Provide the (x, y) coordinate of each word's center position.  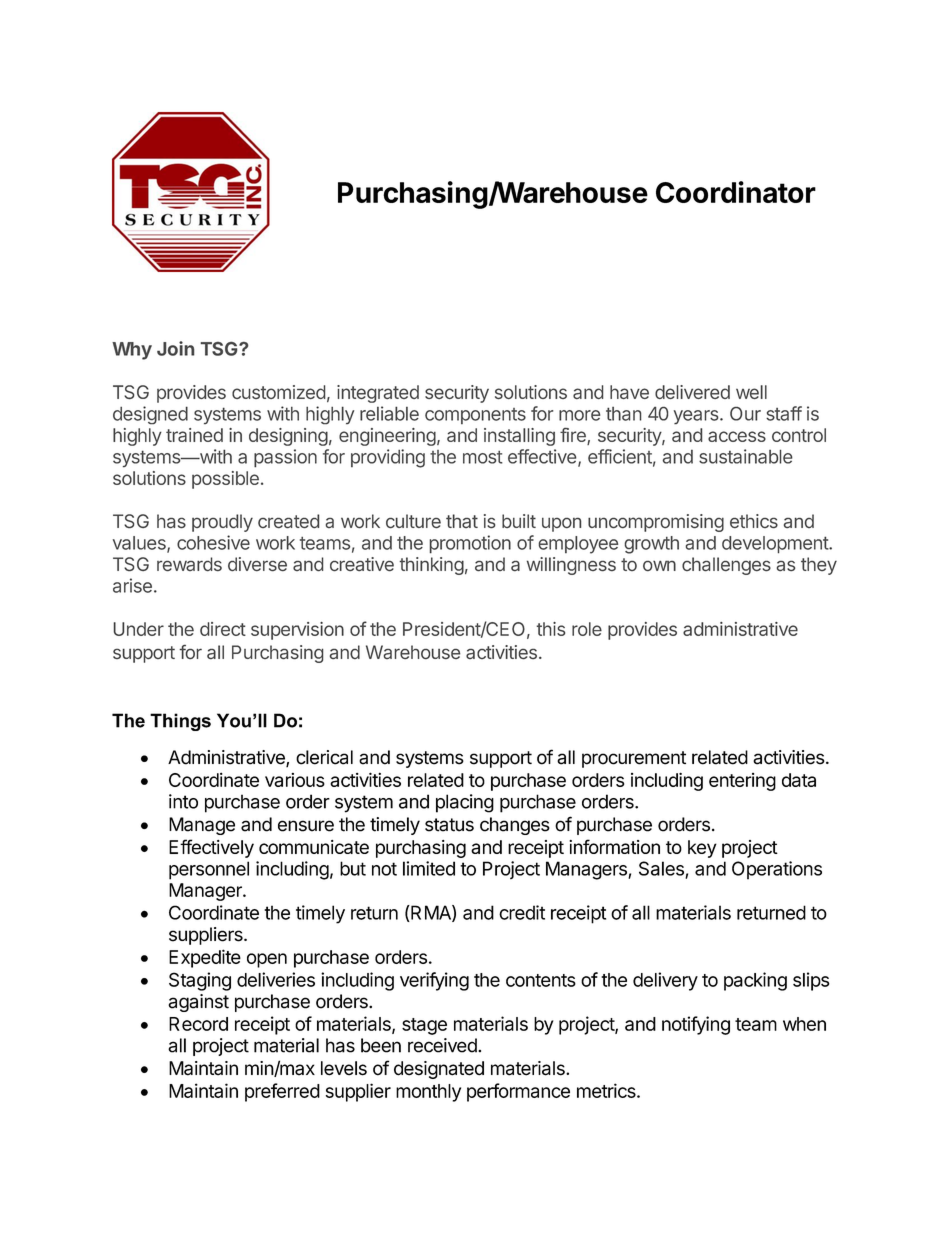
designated (439, 1070)
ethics (754, 521)
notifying (696, 1025)
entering (742, 782)
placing (465, 803)
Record (198, 1024)
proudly (222, 523)
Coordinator (736, 192)
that (462, 521)
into (183, 801)
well (751, 392)
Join (176, 348)
